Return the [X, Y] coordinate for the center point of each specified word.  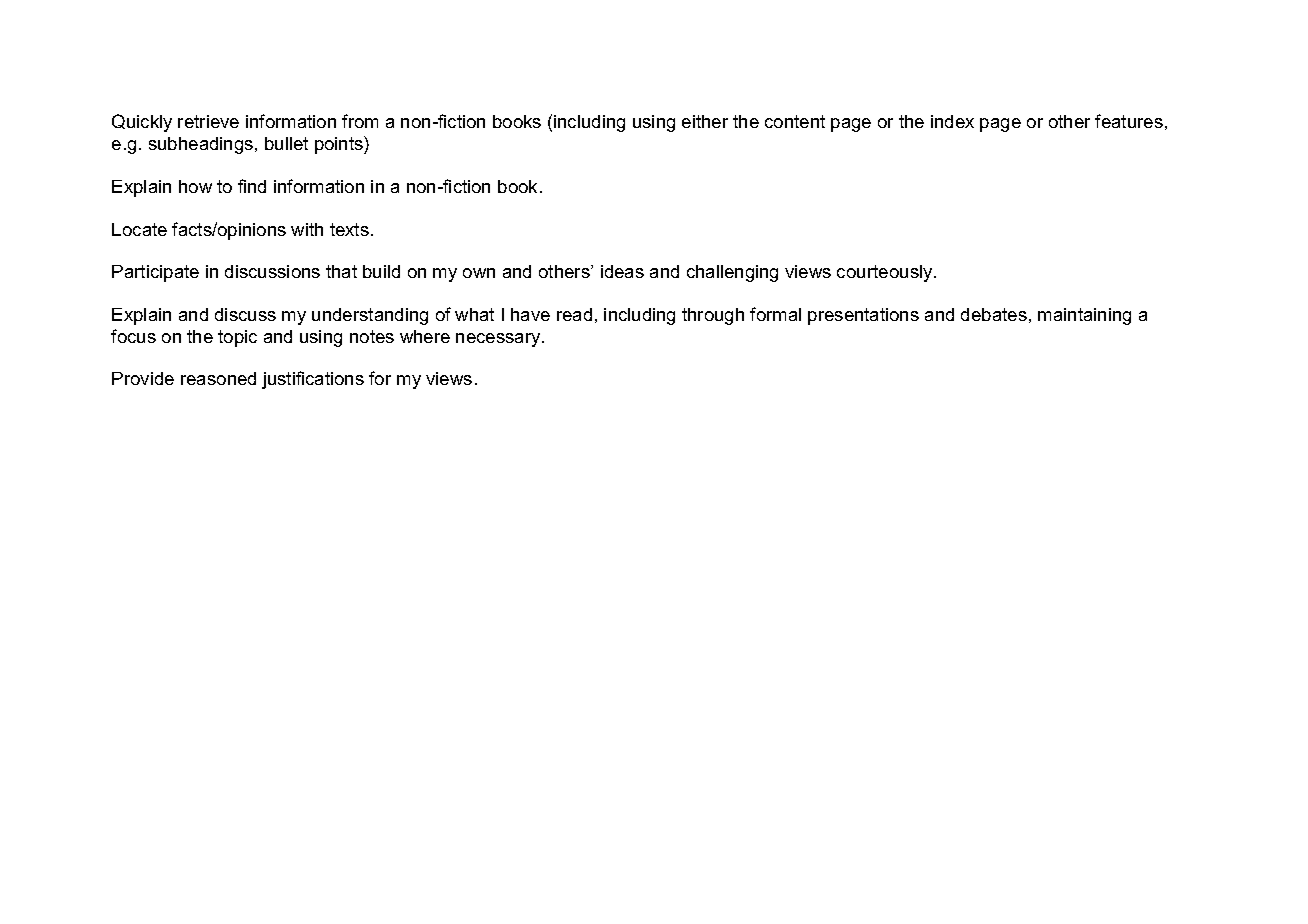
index [952, 121]
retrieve [208, 121]
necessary [499, 340]
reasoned [218, 378]
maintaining [1084, 316]
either [705, 121]
